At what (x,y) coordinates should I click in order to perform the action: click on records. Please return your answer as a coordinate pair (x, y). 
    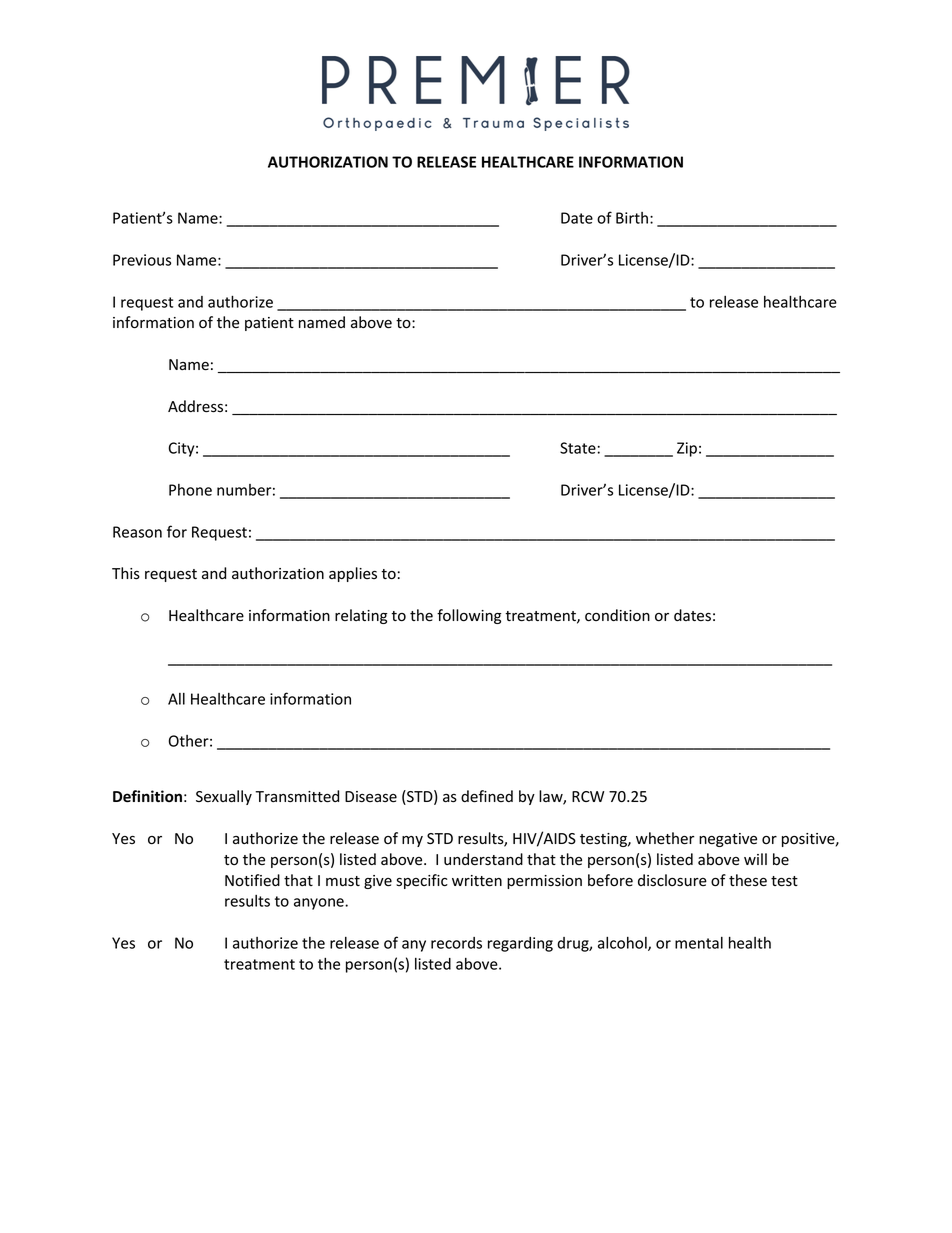
    Looking at the image, I should click on (456, 943).
